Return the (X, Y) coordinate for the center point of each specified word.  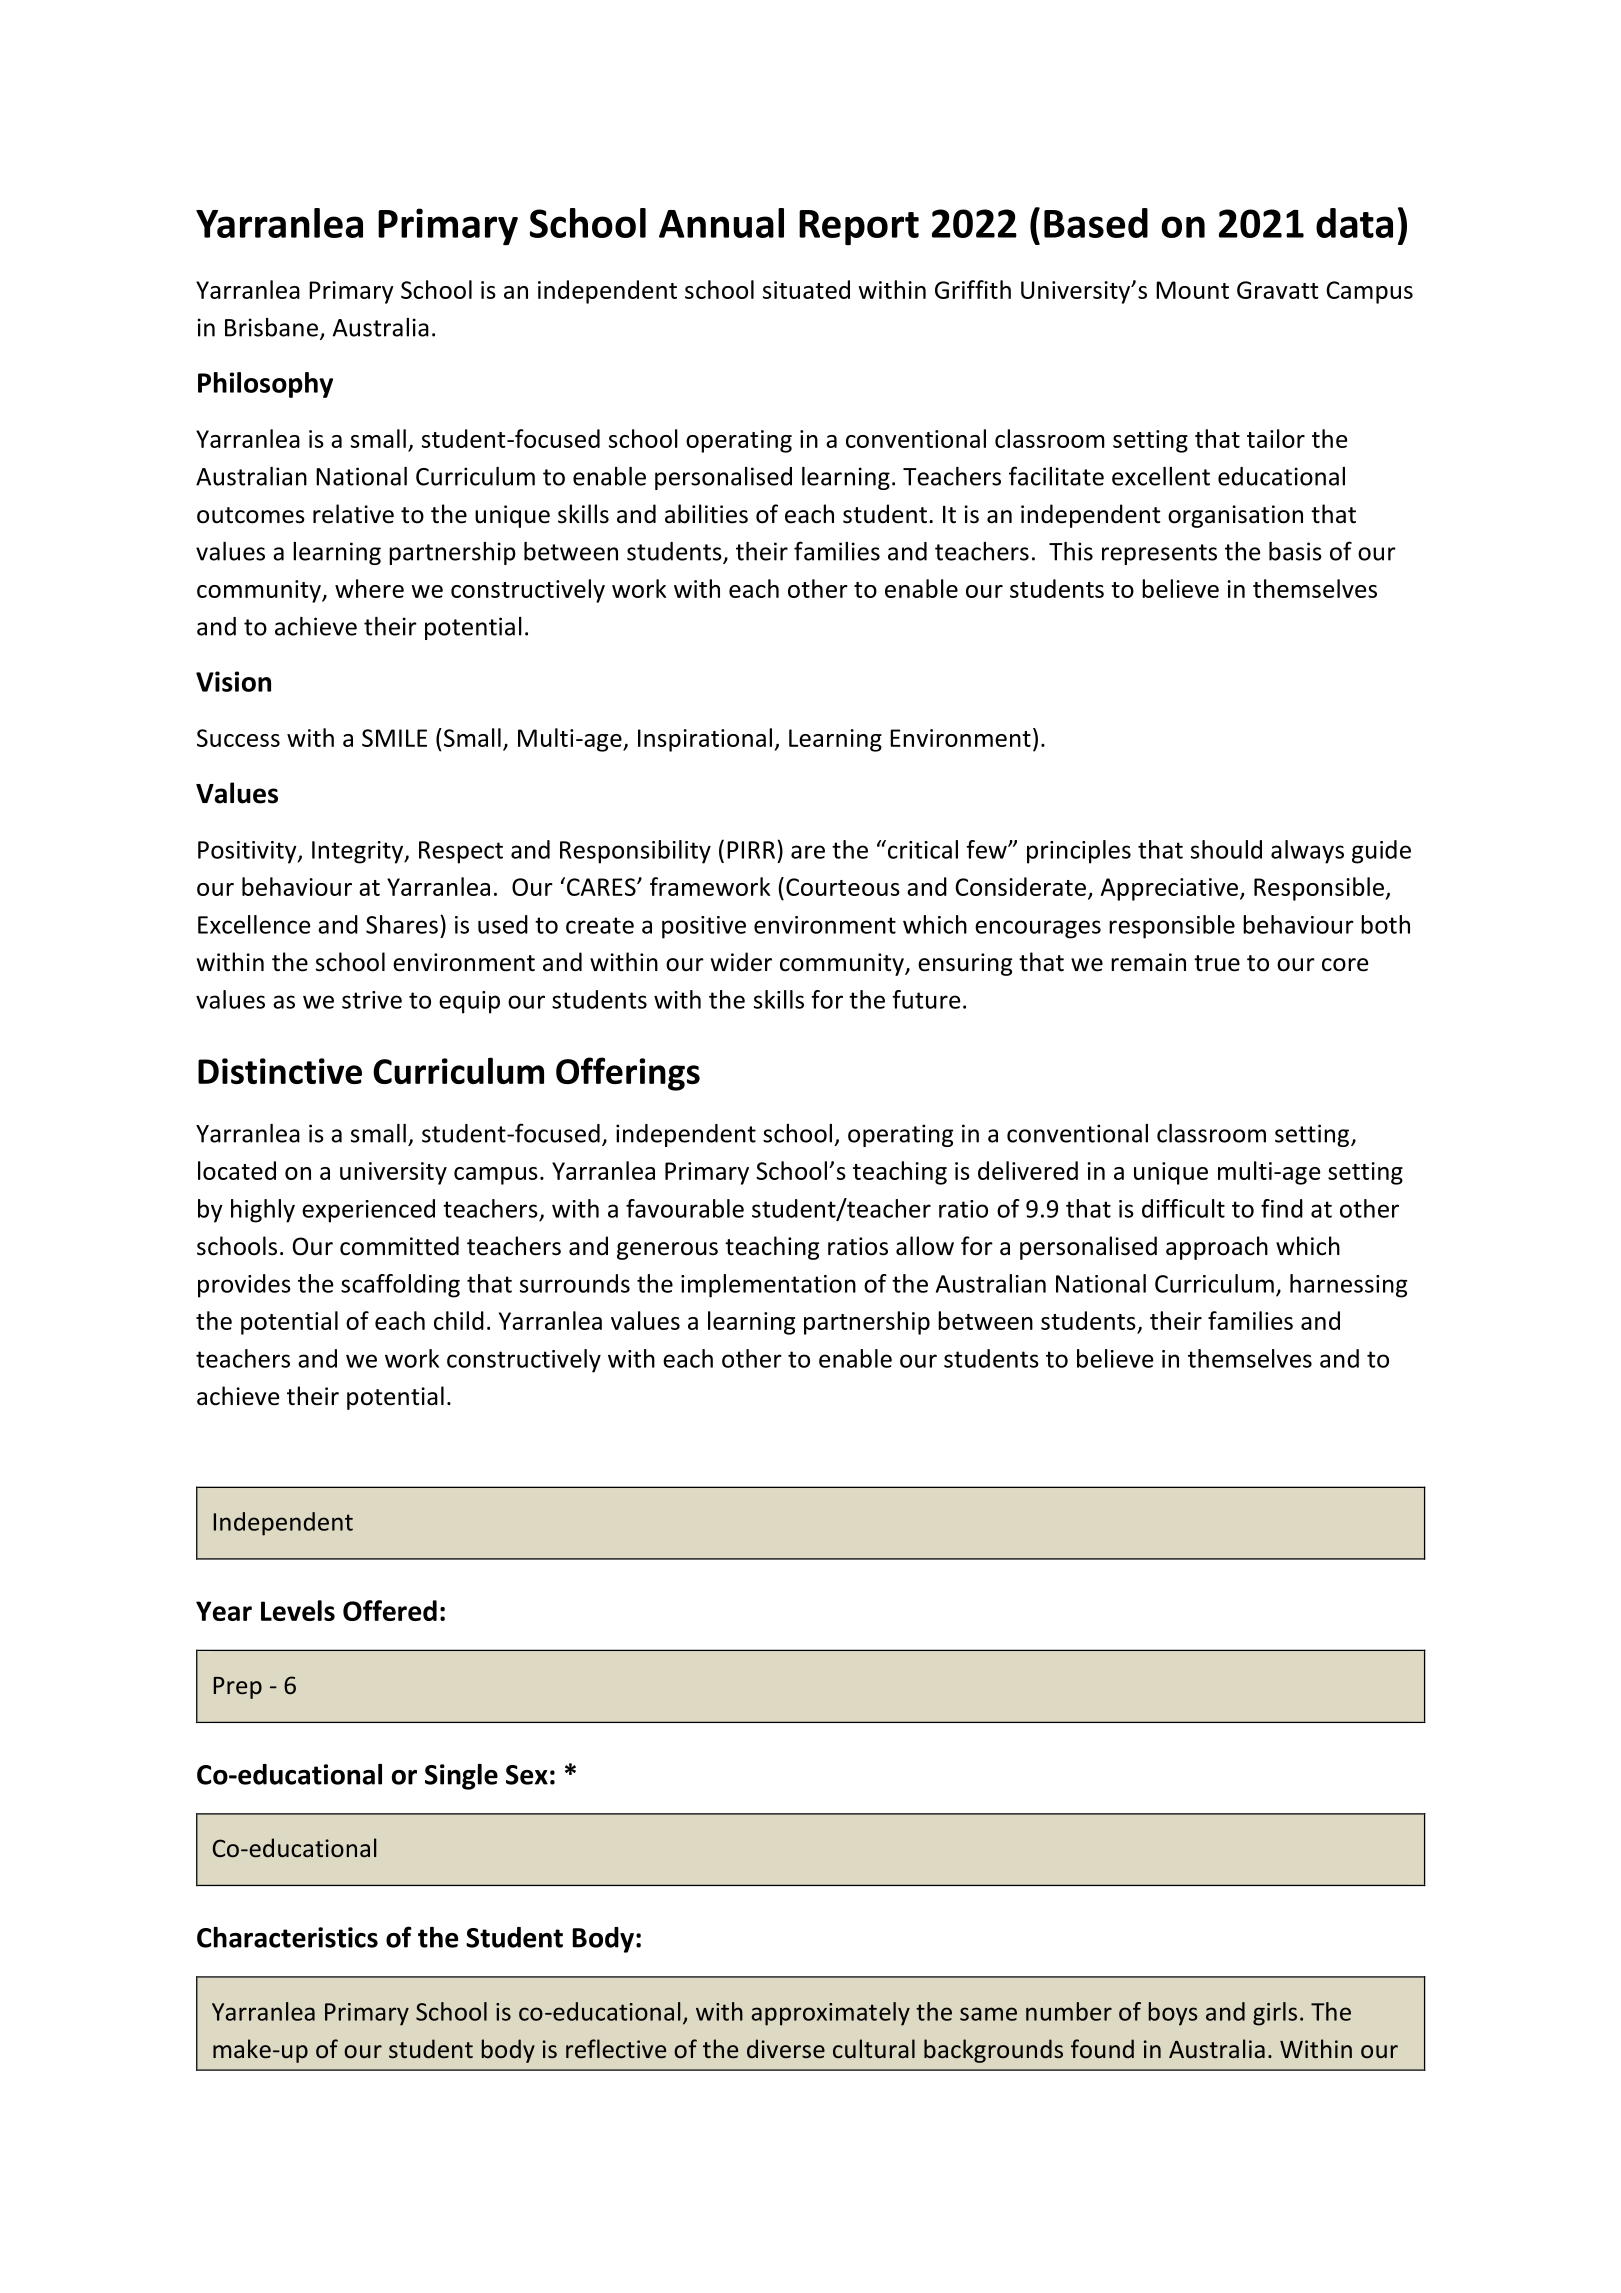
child (459, 1320)
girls (1275, 2014)
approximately (830, 2014)
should (1226, 849)
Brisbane (271, 327)
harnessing (1348, 1286)
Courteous (843, 887)
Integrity (359, 852)
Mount (1192, 290)
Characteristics (287, 1937)
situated (806, 289)
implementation (768, 1286)
